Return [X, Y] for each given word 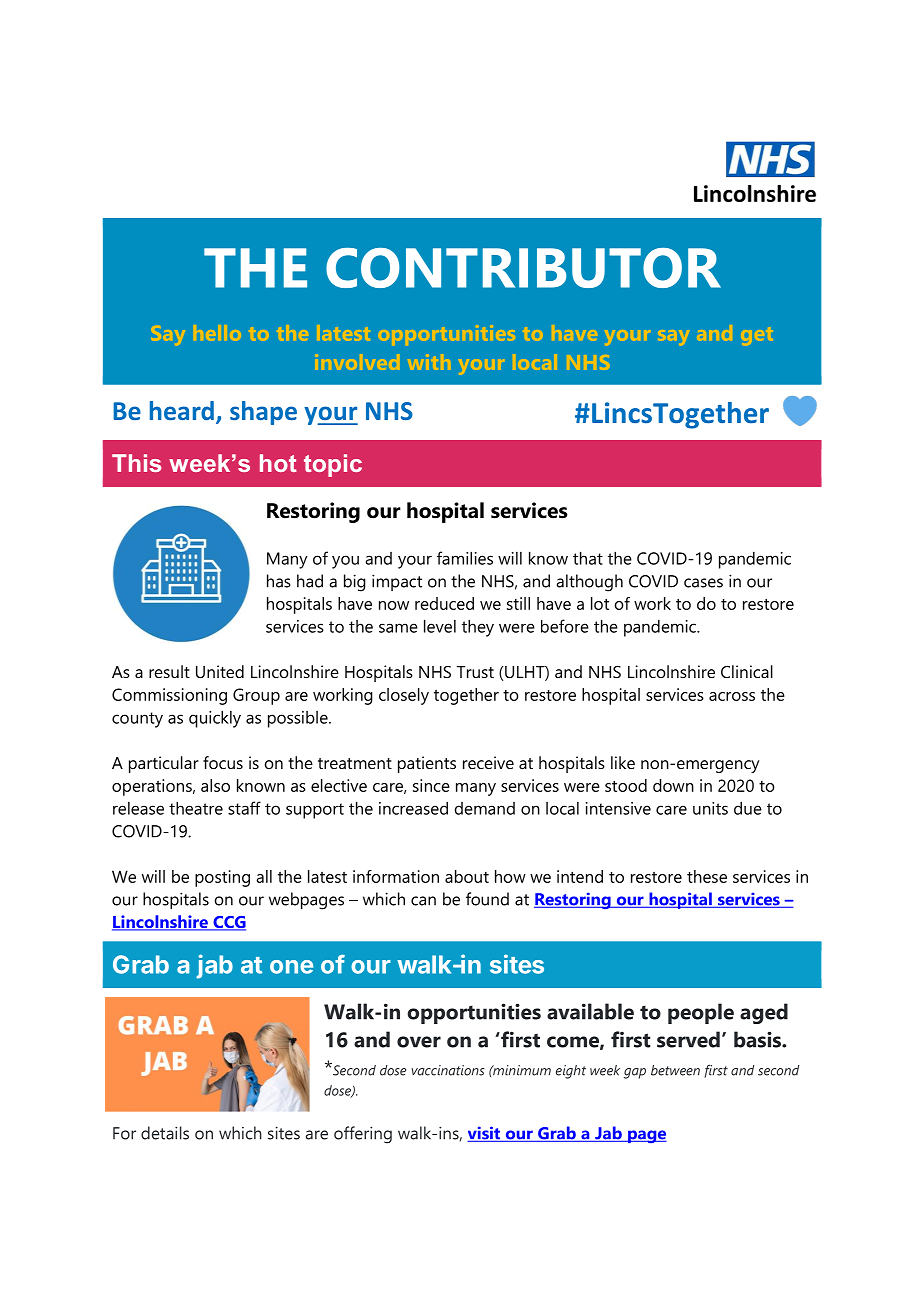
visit [485, 1134]
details [165, 1133]
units [710, 808]
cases [703, 583]
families [465, 558]
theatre [196, 808]
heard [182, 410]
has [279, 581]
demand [485, 808]
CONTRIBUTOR [523, 268]
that [588, 558]
